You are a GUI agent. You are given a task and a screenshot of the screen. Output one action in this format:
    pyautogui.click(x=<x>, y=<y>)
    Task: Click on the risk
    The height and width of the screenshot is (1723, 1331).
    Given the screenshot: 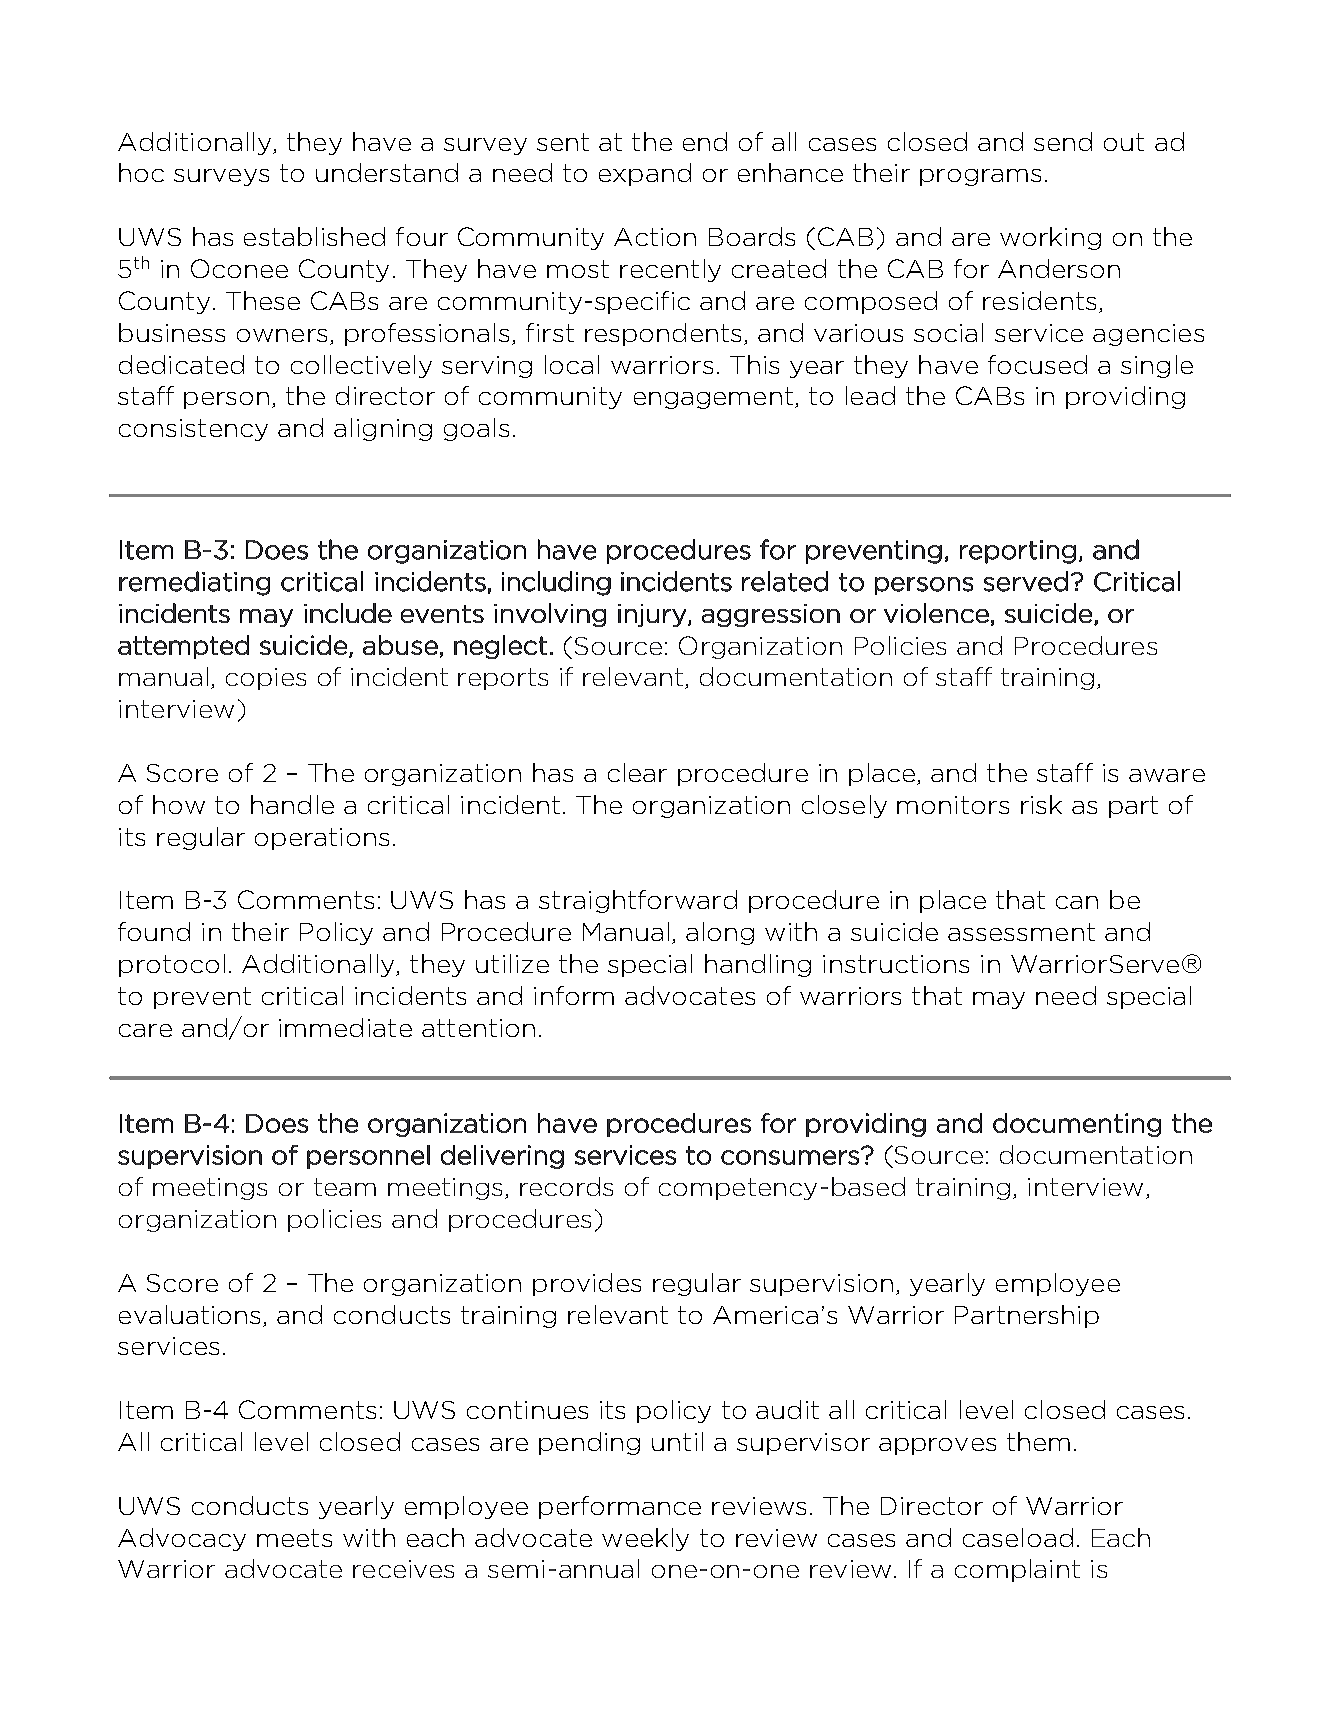 What is the action you would take?
    pyautogui.click(x=1041, y=804)
